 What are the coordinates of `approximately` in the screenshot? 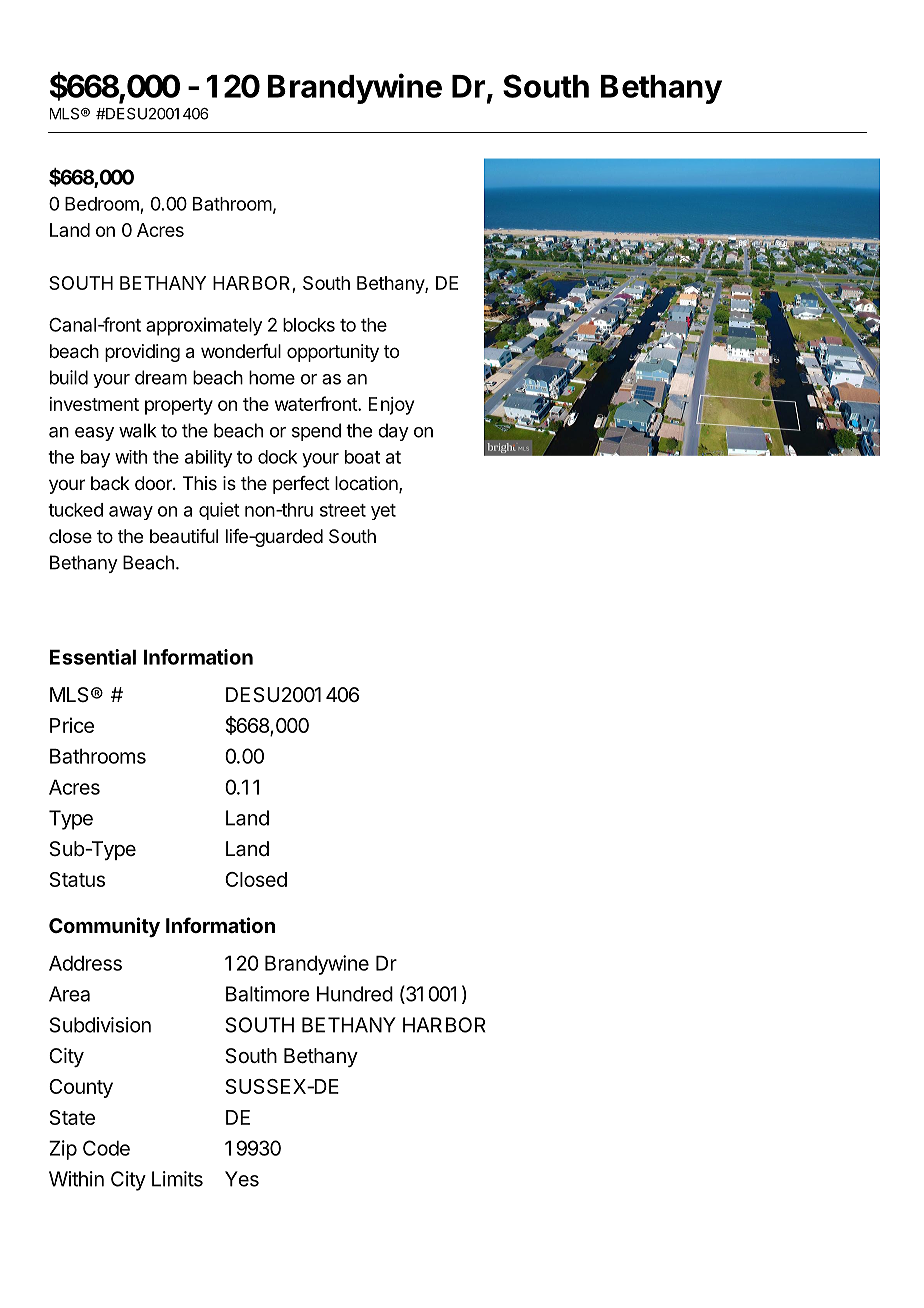 It's located at (204, 326).
